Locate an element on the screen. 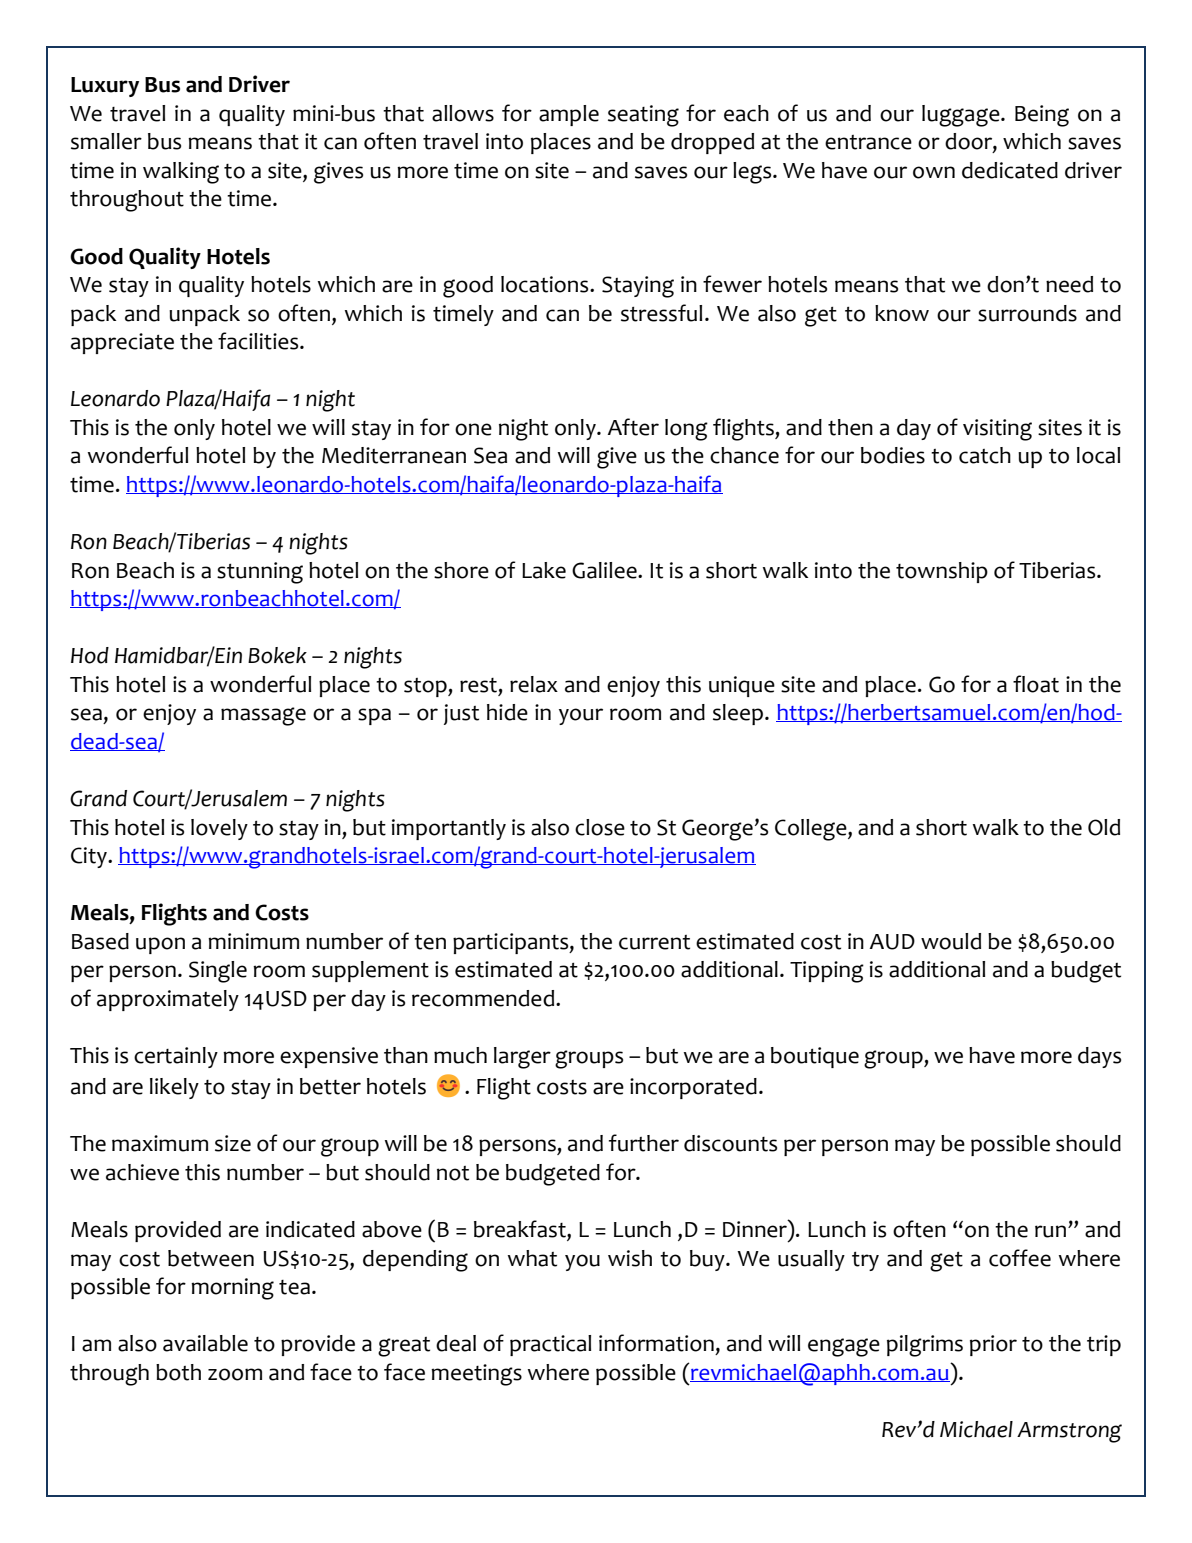 Image resolution: width=1192 pixels, height=1543 pixels. zoom is located at coordinates (235, 1374).
